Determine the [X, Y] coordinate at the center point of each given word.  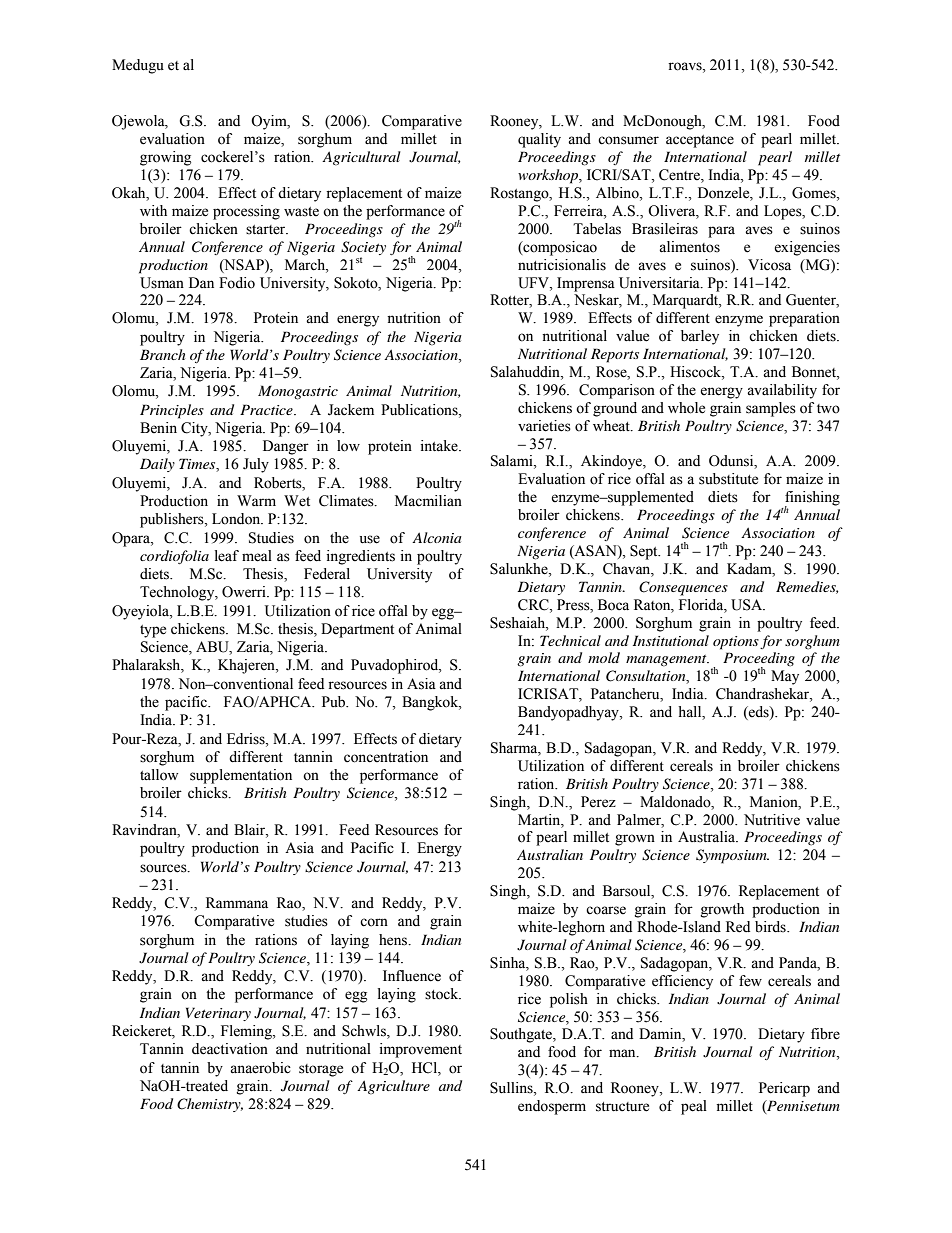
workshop [549, 176]
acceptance [700, 141]
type [153, 631]
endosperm [552, 1107]
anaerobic [260, 1068]
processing [246, 212]
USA [748, 605]
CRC [534, 605]
